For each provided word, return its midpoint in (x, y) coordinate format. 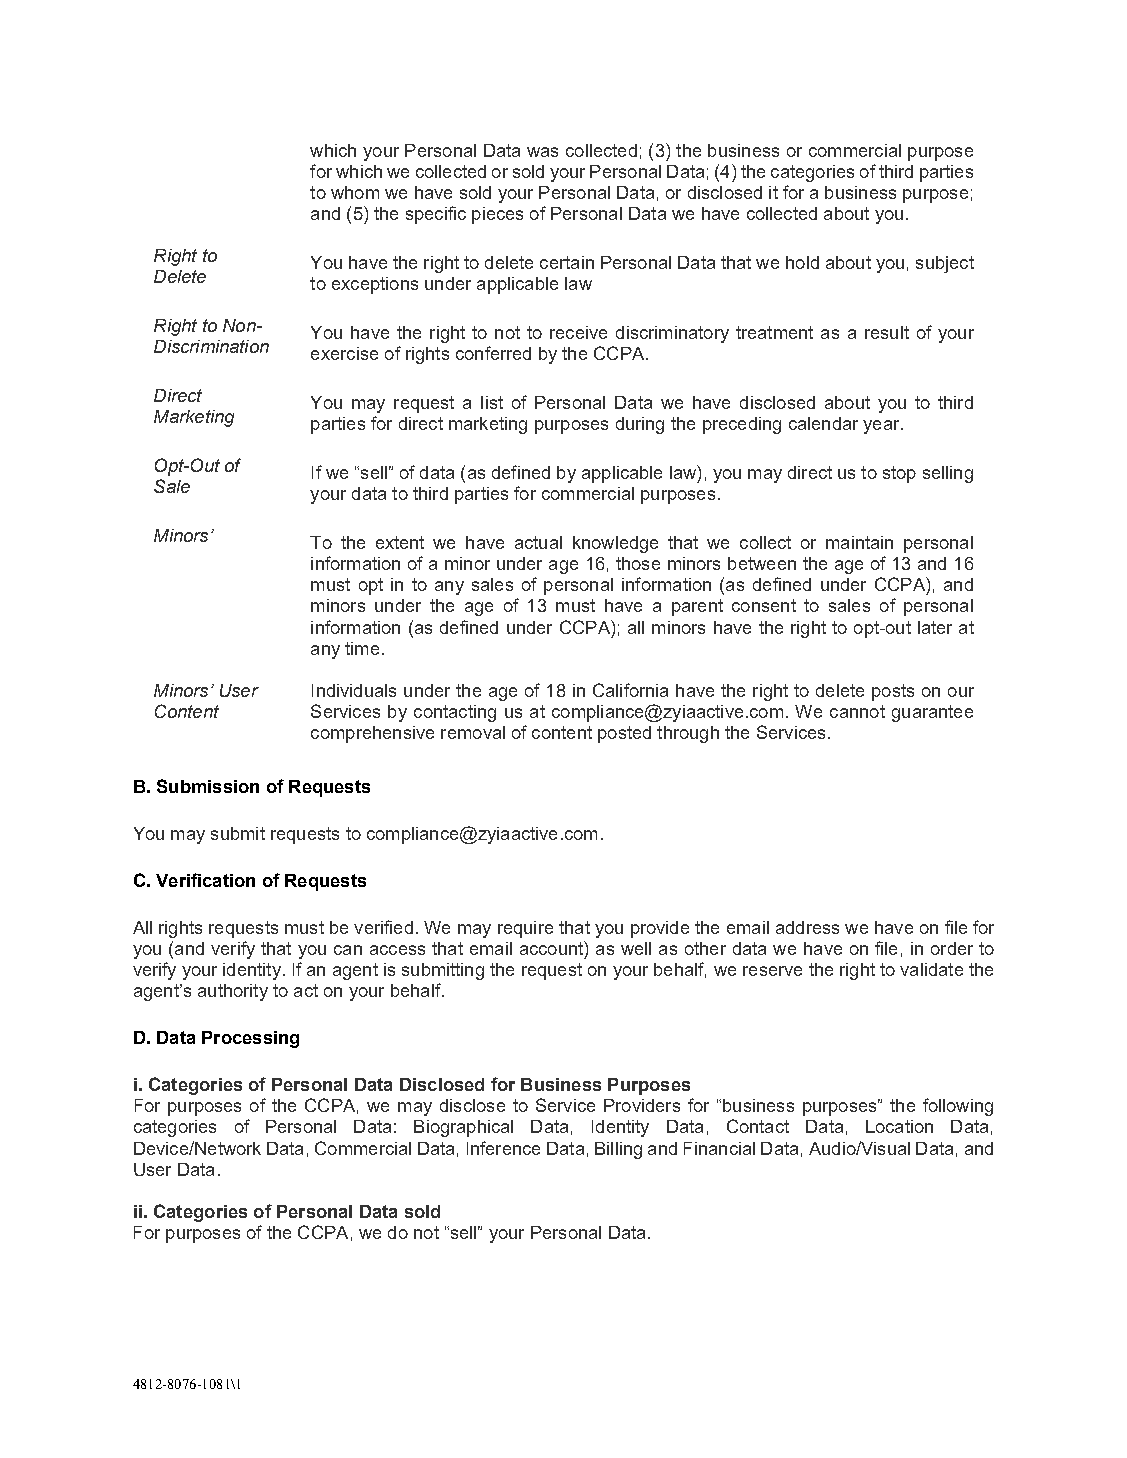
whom (355, 192)
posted (624, 734)
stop (899, 474)
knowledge (615, 544)
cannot (857, 711)
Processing (250, 1039)
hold (802, 262)
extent (400, 542)
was (542, 152)
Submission (208, 786)
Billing (618, 1150)
